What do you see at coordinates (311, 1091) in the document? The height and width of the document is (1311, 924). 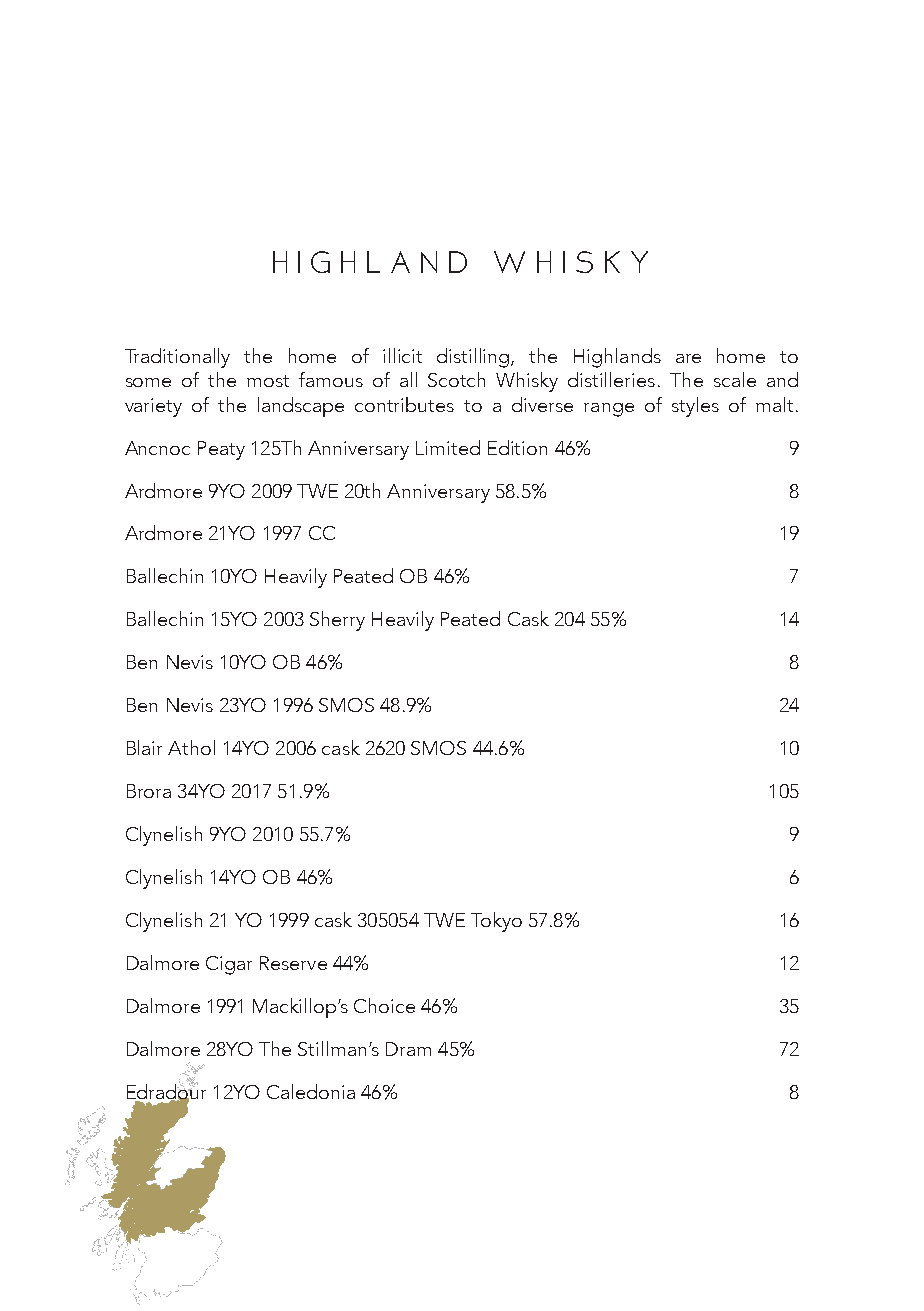 I see `Caledonia` at bounding box center [311, 1091].
